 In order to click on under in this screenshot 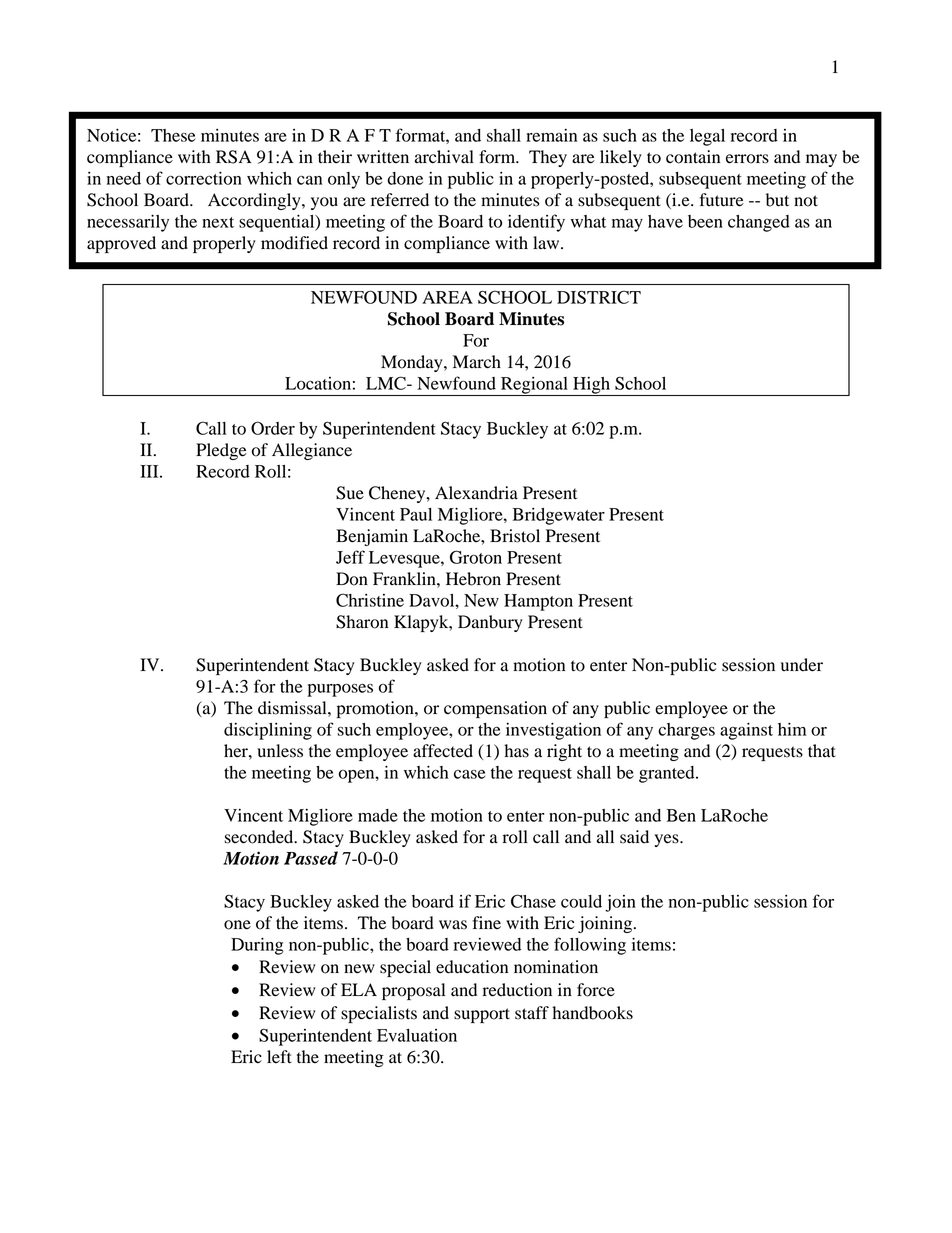, I will do `click(802, 665)`.
